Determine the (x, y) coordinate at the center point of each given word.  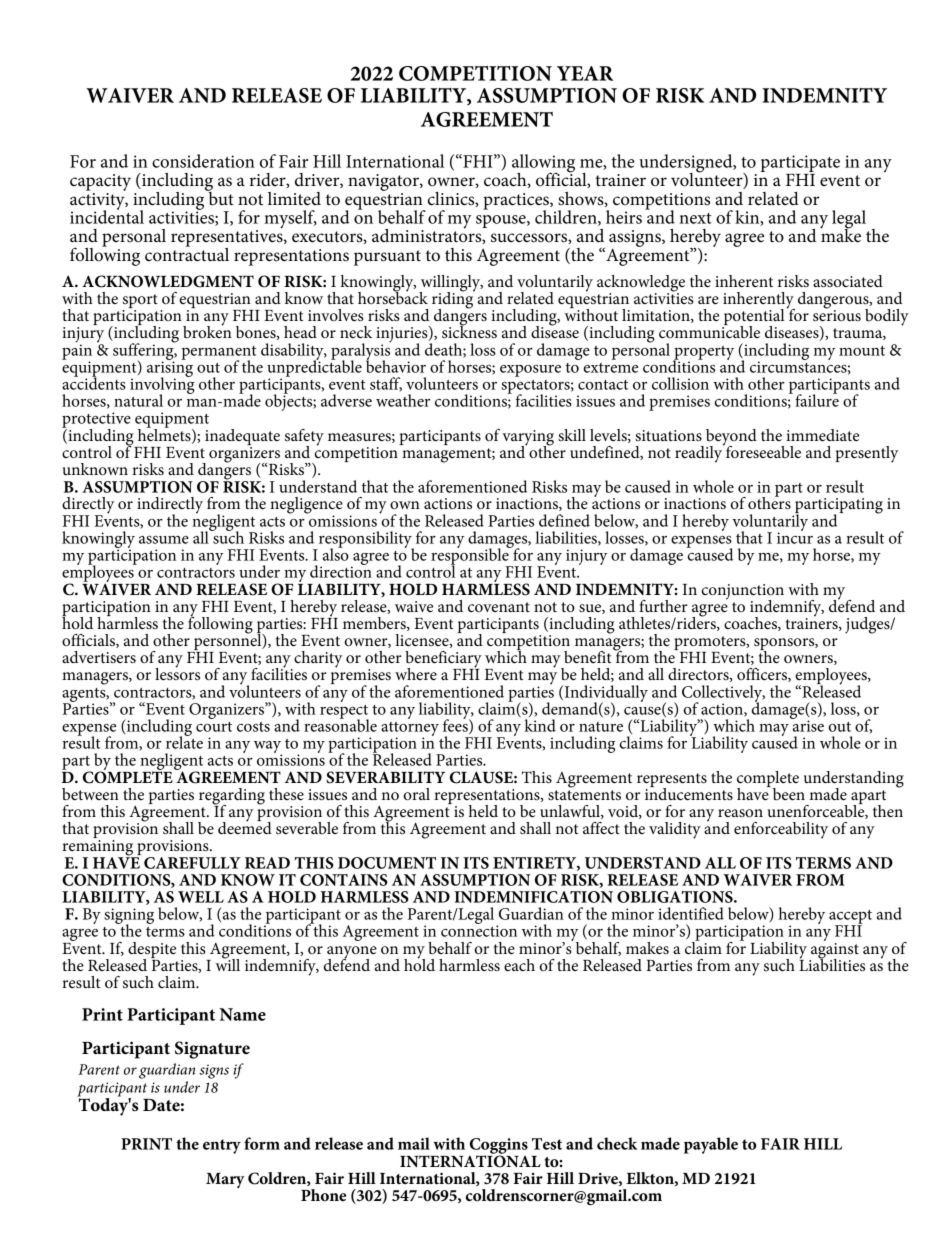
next (695, 218)
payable (711, 1145)
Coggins (499, 1147)
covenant (499, 607)
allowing (543, 164)
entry (222, 1146)
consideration (203, 161)
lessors (177, 672)
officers (763, 675)
